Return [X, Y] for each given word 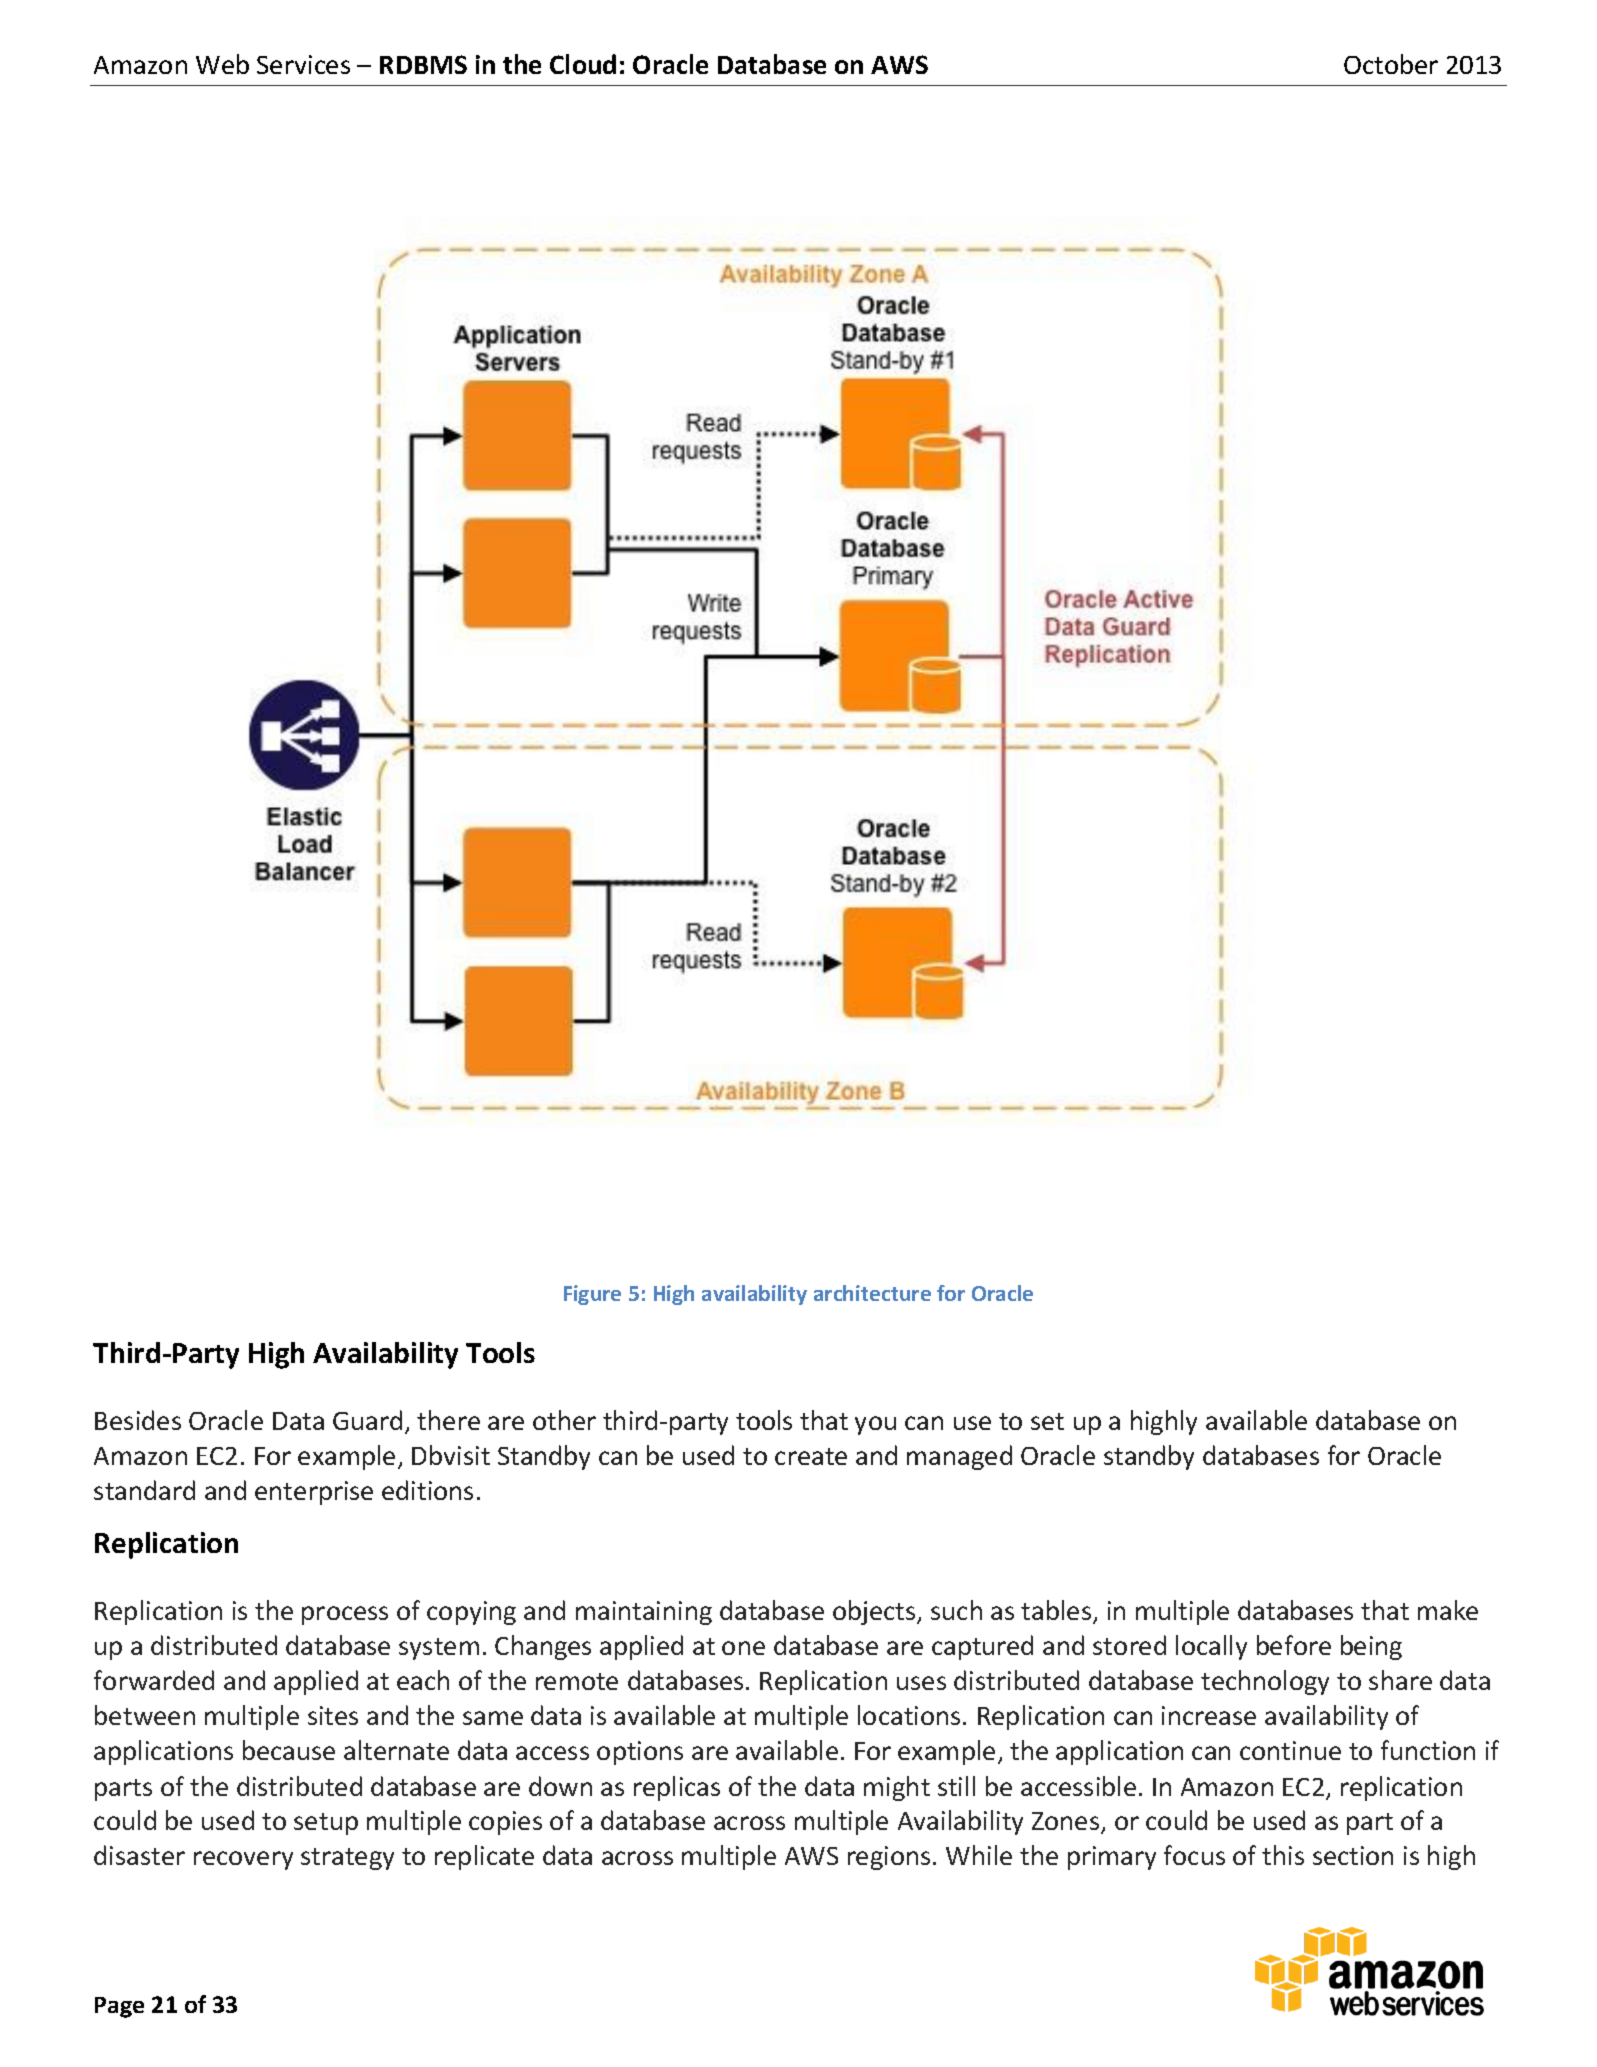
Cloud [583, 64]
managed [959, 1457]
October [1391, 64]
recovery [243, 1860]
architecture [872, 1293]
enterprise [314, 1493]
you [875, 1425]
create [811, 1456]
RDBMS [423, 64]
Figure [592, 1295]
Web [222, 64]
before [1294, 1645]
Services [303, 64]
